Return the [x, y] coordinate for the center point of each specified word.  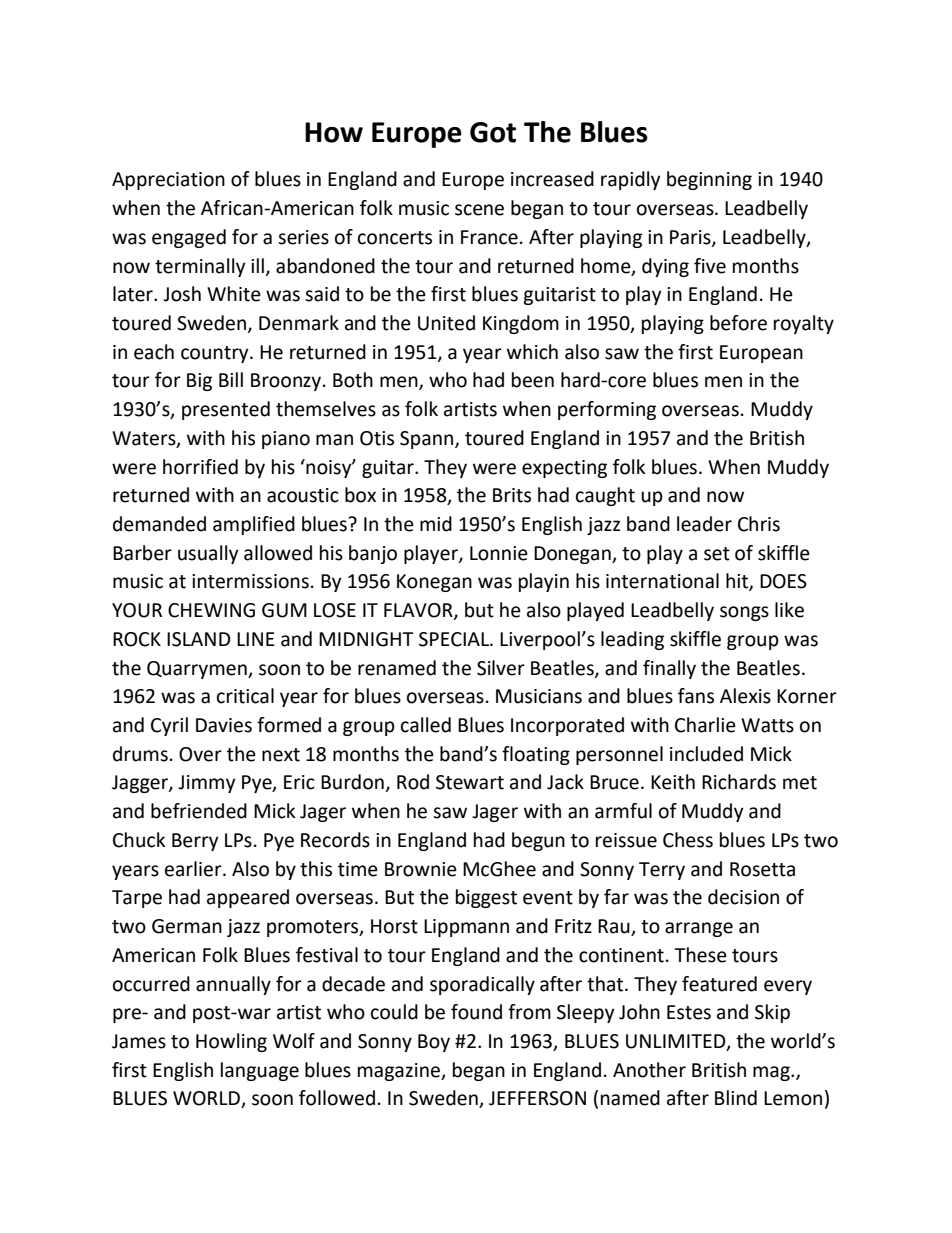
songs [744, 613]
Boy [434, 1043]
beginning [709, 180]
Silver [501, 668]
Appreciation [168, 181]
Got [493, 132]
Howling [231, 1042]
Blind [736, 1098]
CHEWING [211, 610]
